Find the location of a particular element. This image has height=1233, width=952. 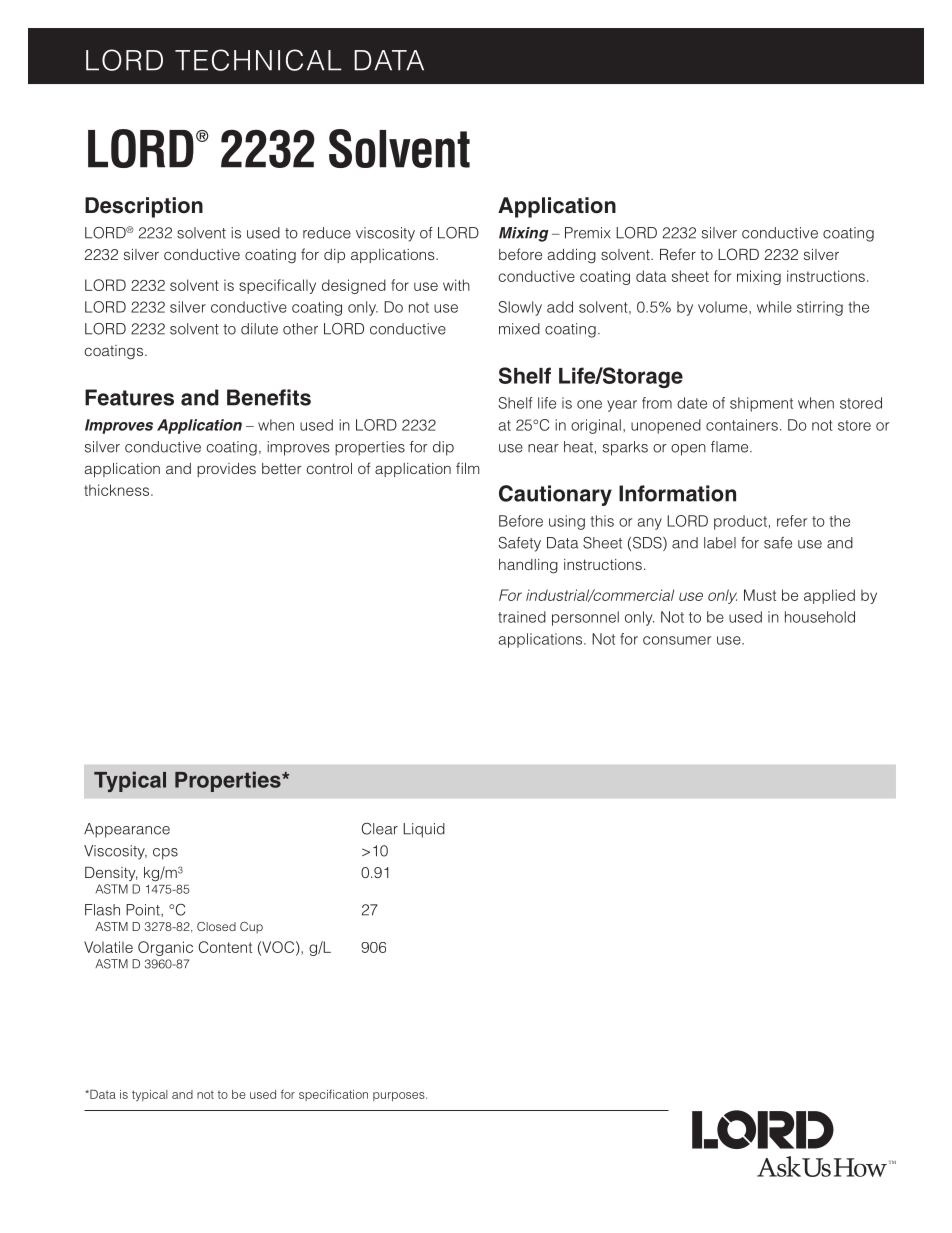

TECHNICAL is located at coordinates (258, 60).
